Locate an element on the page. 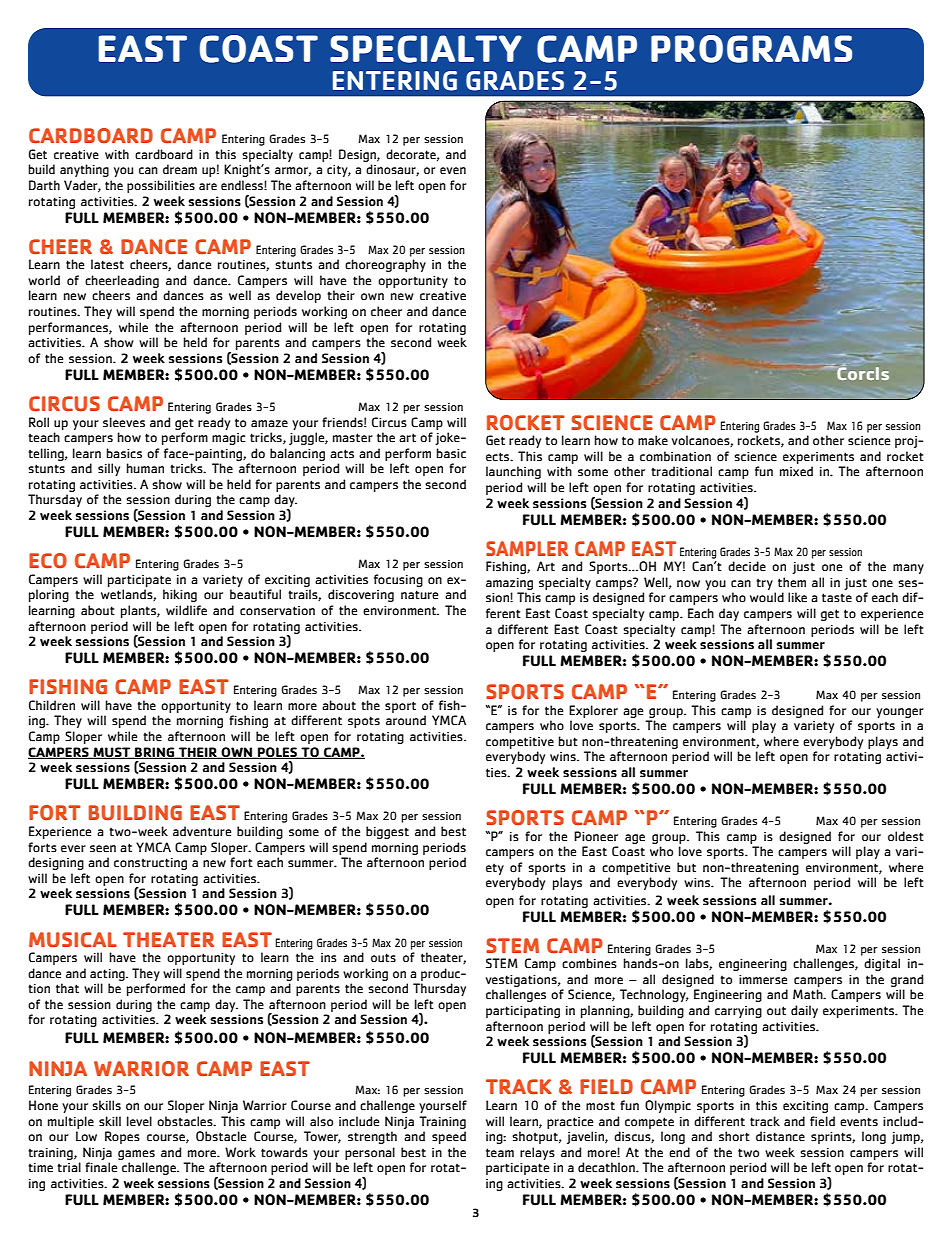 The height and width of the document is (1233, 952). master is located at coordinates (353, 438).
